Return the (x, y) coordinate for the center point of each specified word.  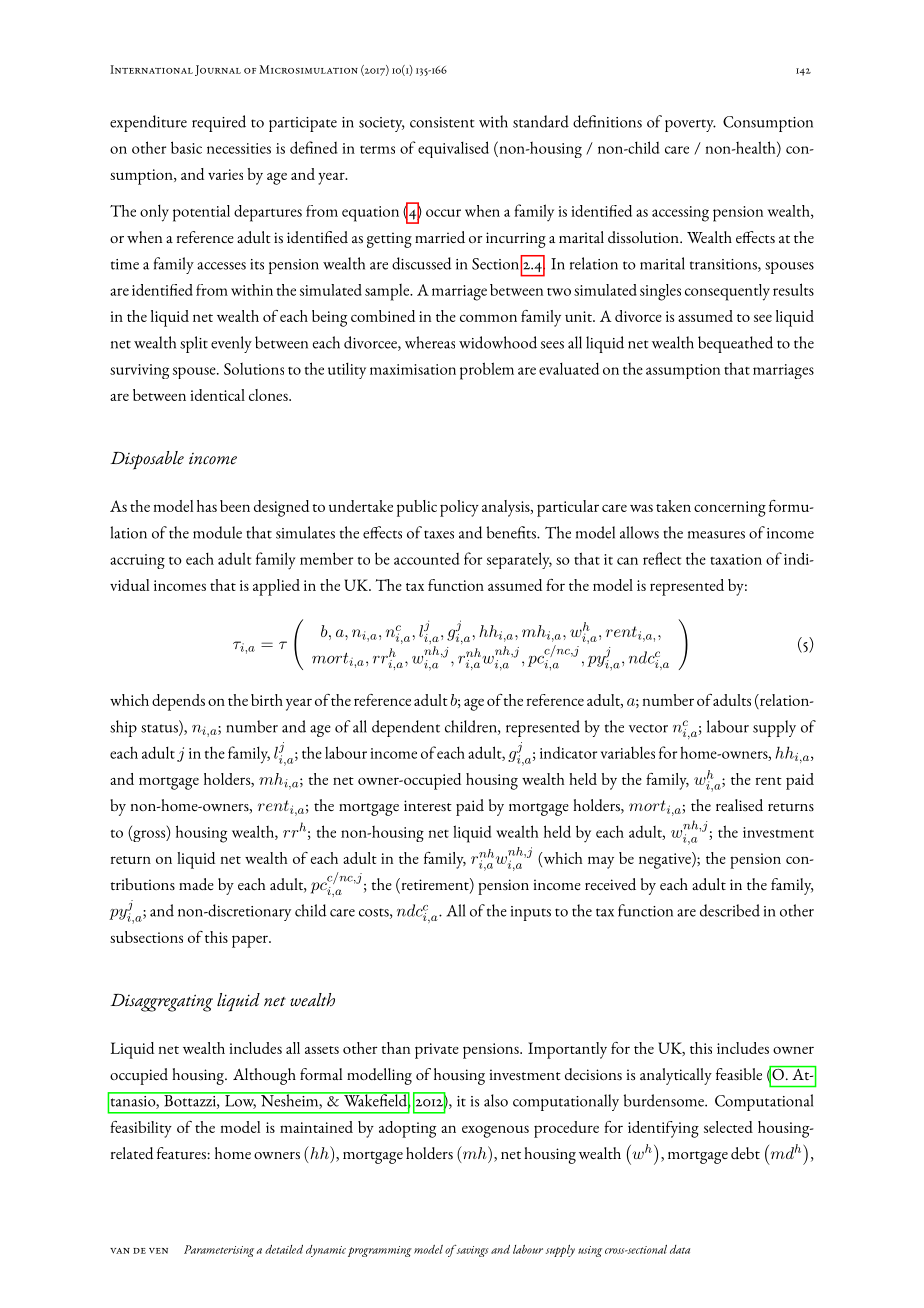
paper (251, 941)
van (120, 1251)
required (219, 123)
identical (218, 395)
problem (487, 371)
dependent (406, 728)
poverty (690, 125)
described (730, 910)
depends (178, 702)
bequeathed (735, 344)
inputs (531, 913)
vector (648, 728)
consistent (442, 122)
